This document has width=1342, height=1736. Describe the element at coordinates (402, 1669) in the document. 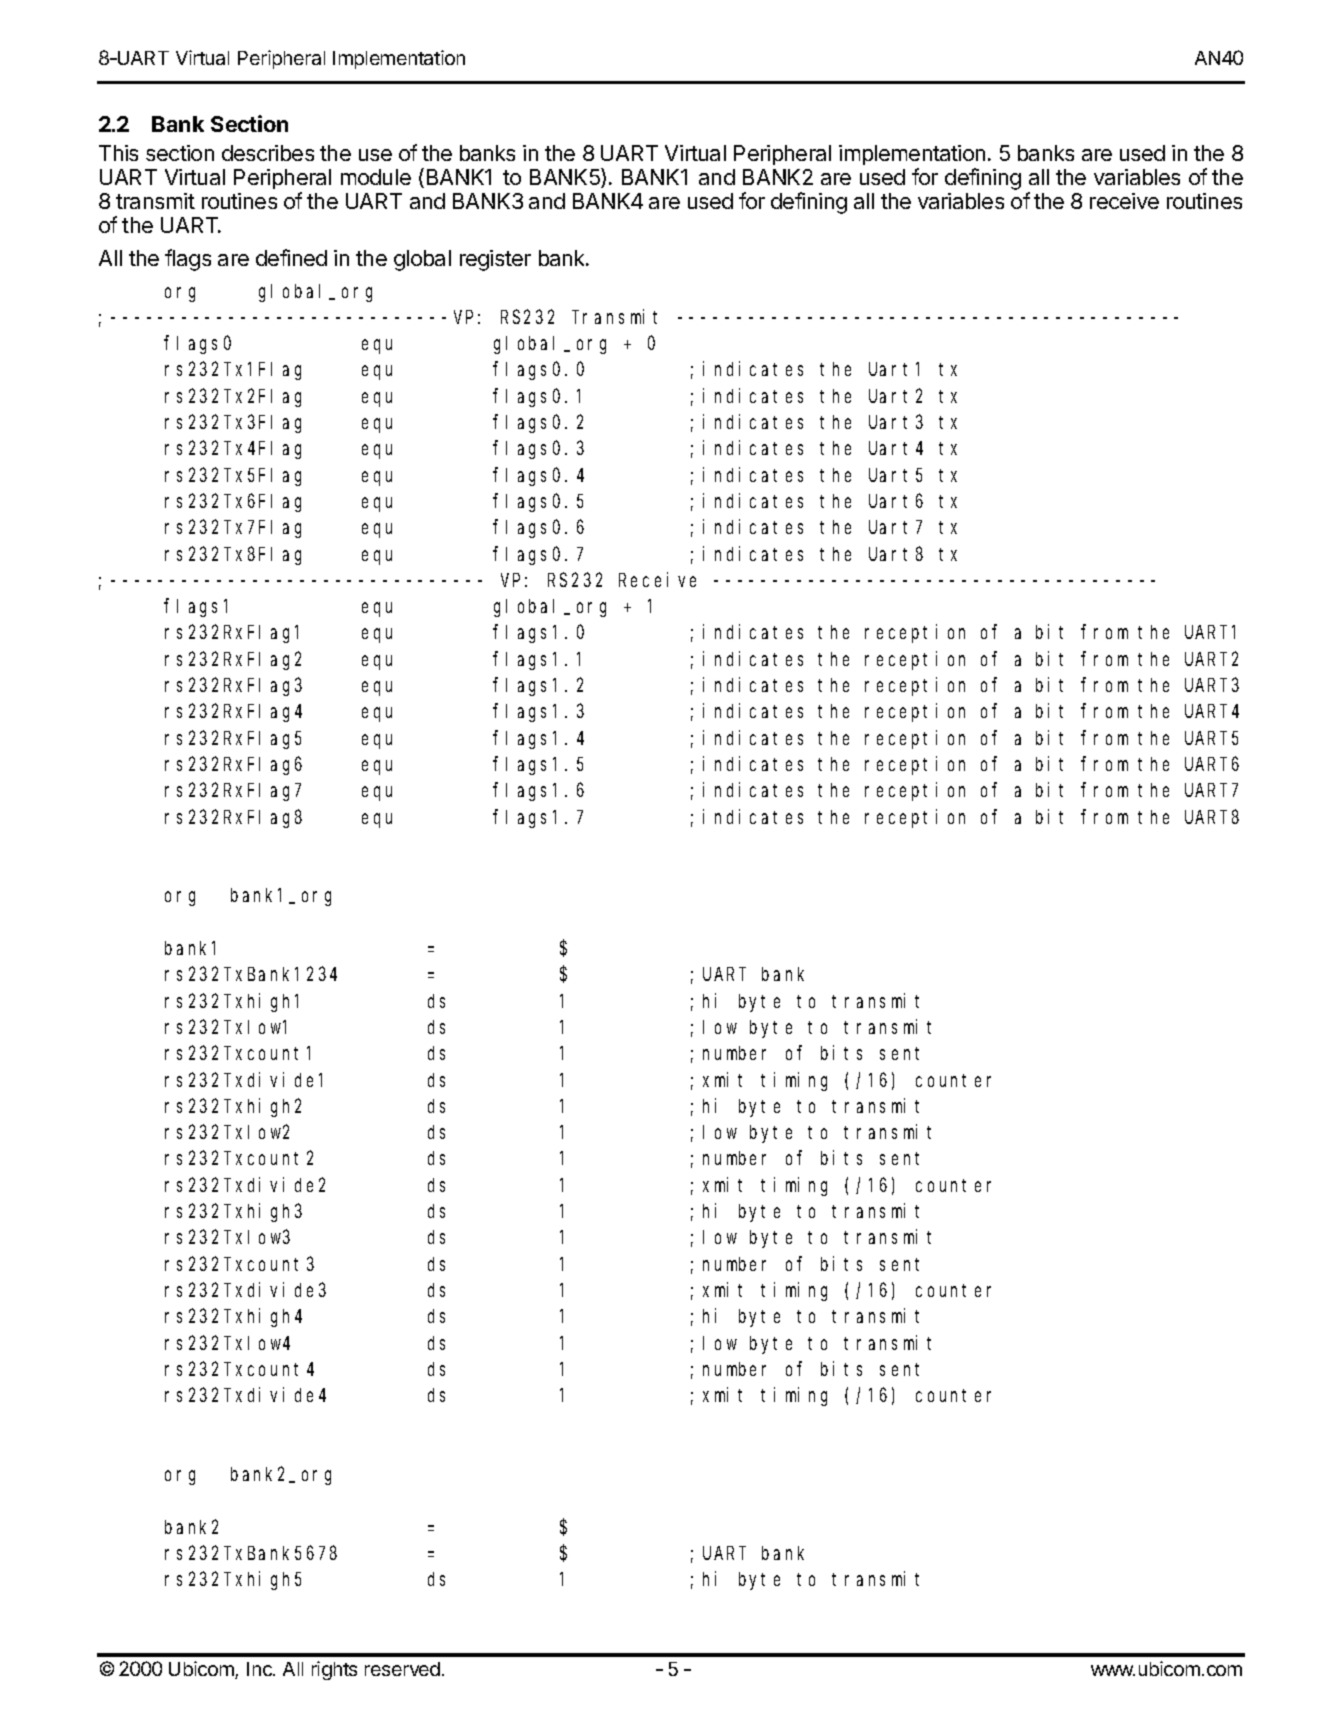

I see `reserved` at that location.
